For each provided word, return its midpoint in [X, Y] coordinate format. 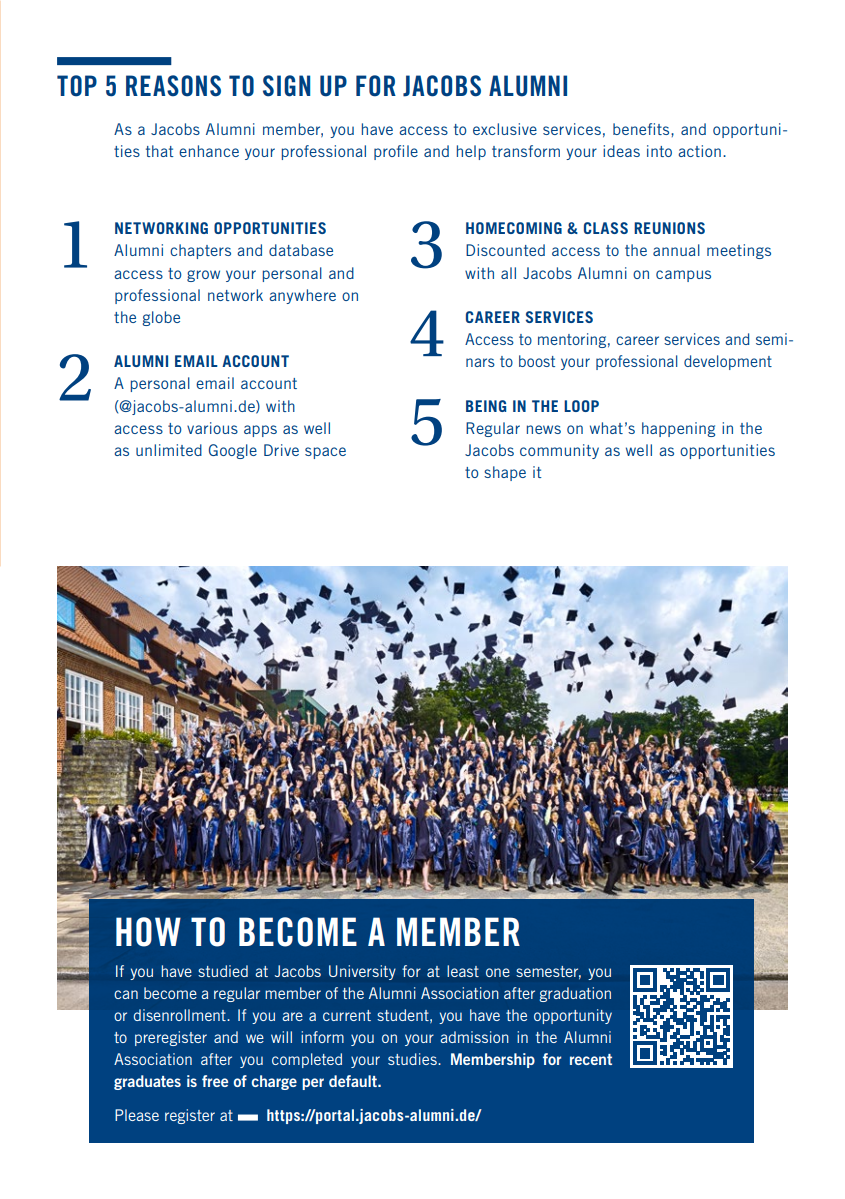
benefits [642, 129]
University [362, 972]
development [728, 362]
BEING [486, 406]
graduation [575, 994]
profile [396, 152]
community [559, 451]
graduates [147, 1082]
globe [161, 318]
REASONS [173, 86]
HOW [148, 932]
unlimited [169, 450]
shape [505, 473]
